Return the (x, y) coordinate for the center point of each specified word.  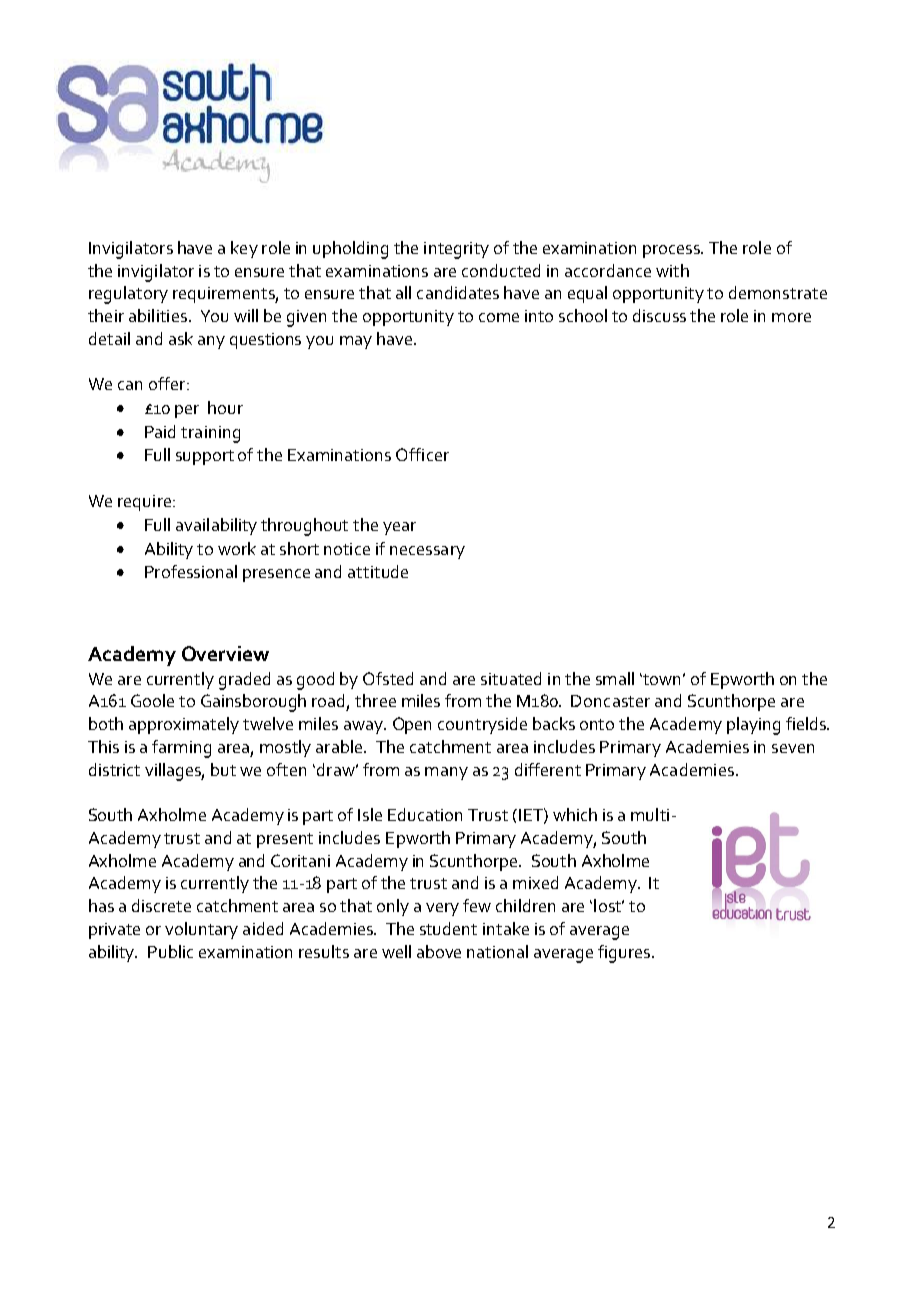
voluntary (201, 930)
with (672, 270)
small (615, 678)
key (244, 249)
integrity (456, 250)
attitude (378, 571)
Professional (191, 571)
